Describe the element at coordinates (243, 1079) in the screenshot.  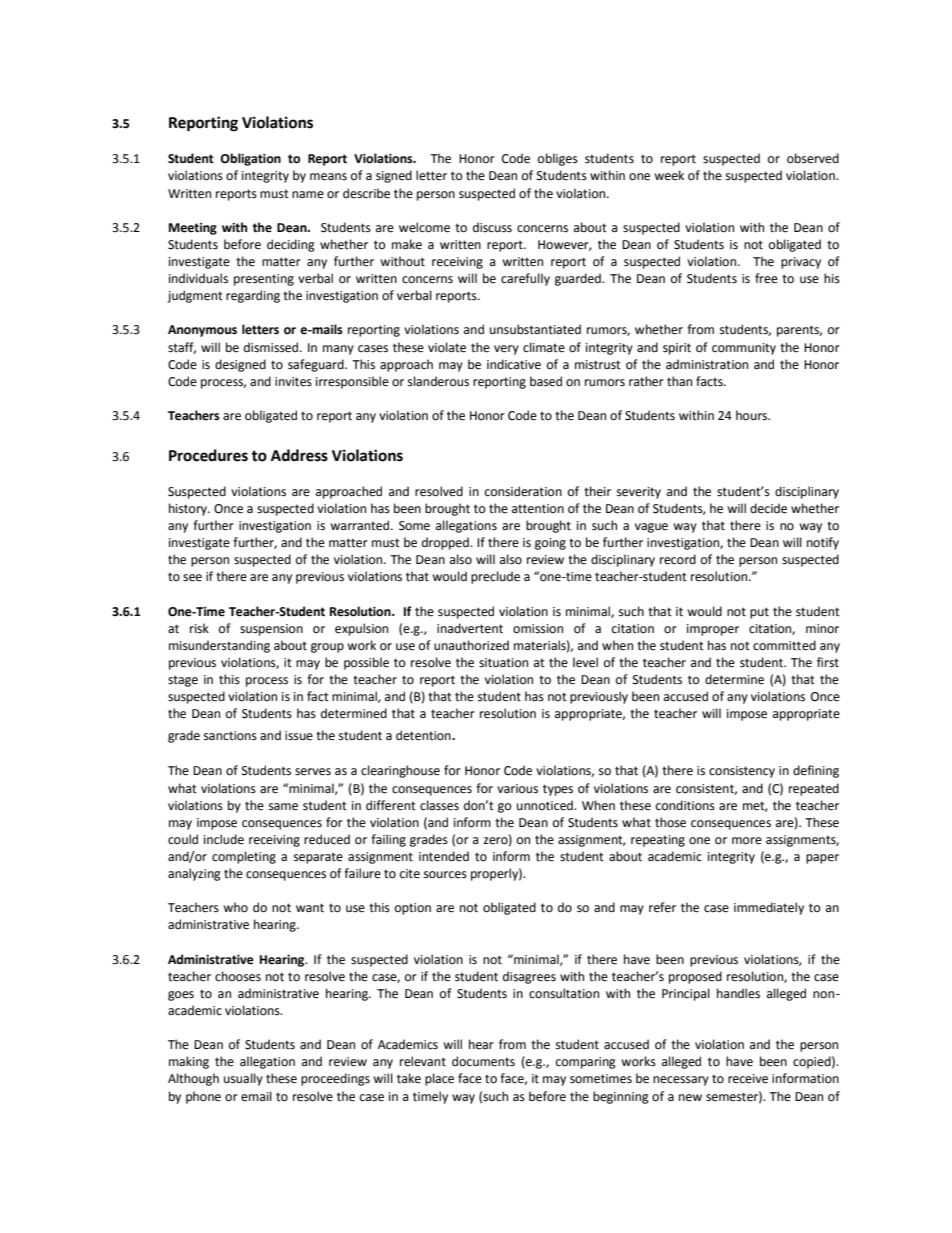
I see `usually` at that location.
